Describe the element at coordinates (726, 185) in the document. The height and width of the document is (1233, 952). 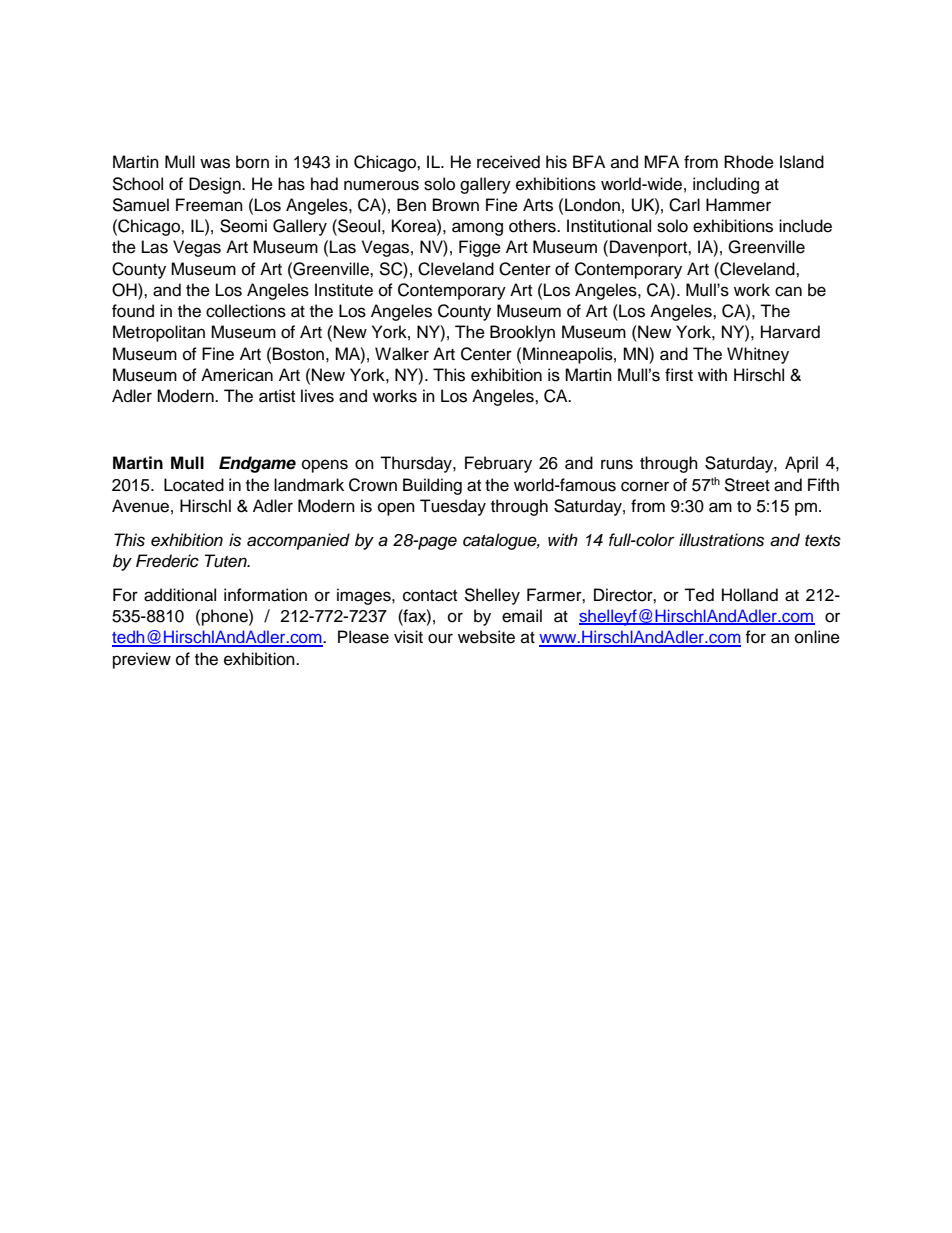
I see `including` at that location.
